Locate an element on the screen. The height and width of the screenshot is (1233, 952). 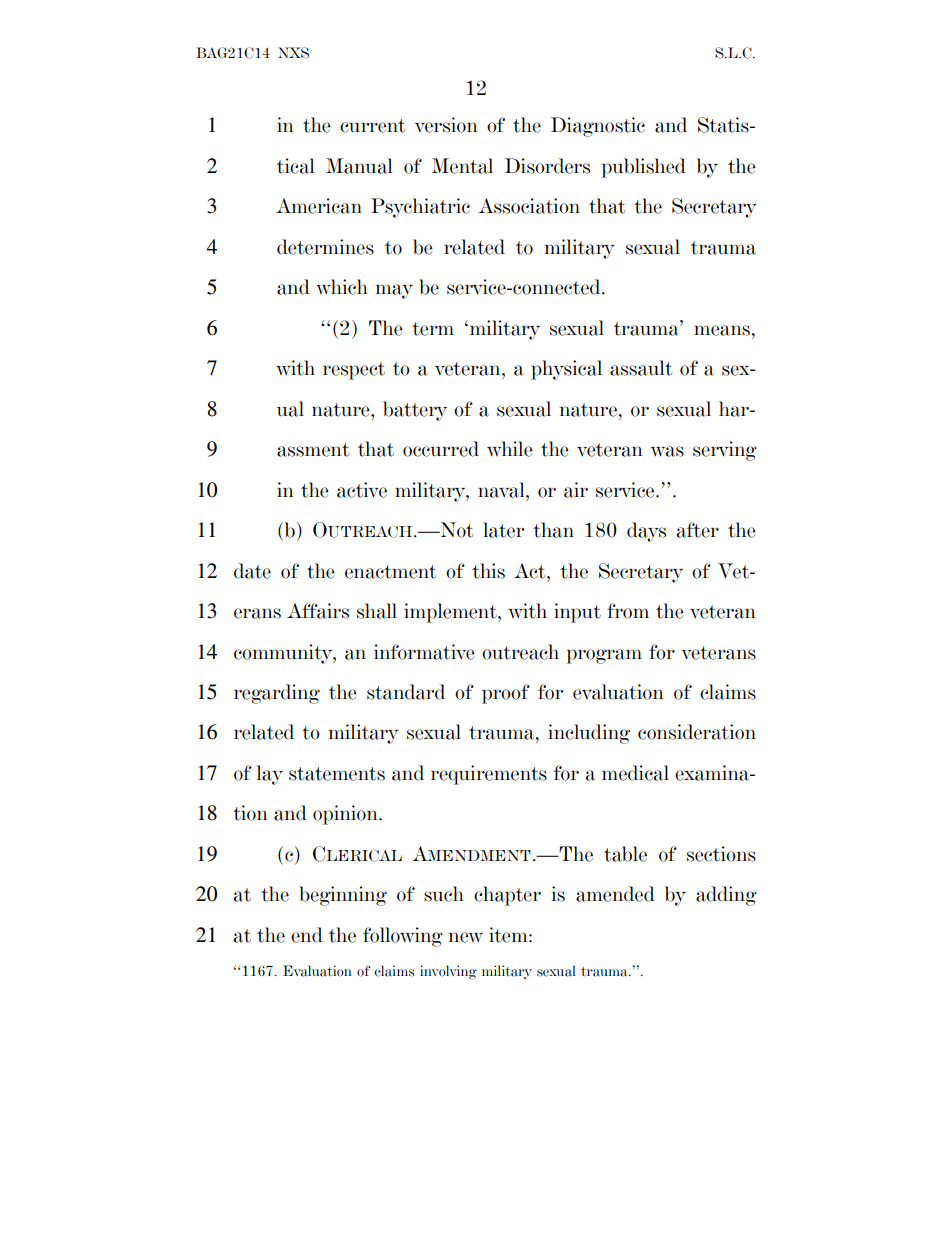
published is located at coordinates (644, 168).
